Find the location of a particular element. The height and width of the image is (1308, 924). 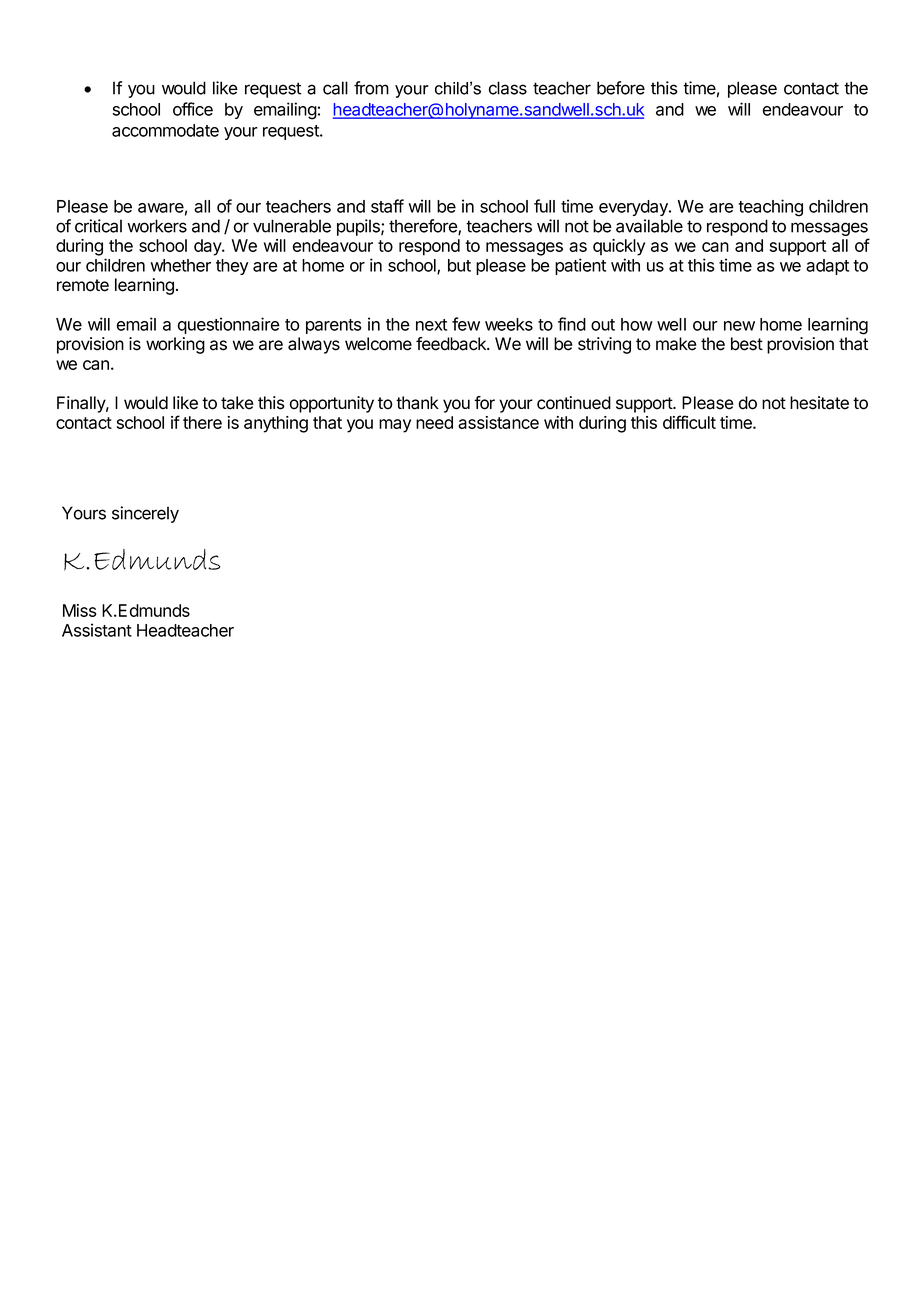

class is located at coordinates (508, 88).
